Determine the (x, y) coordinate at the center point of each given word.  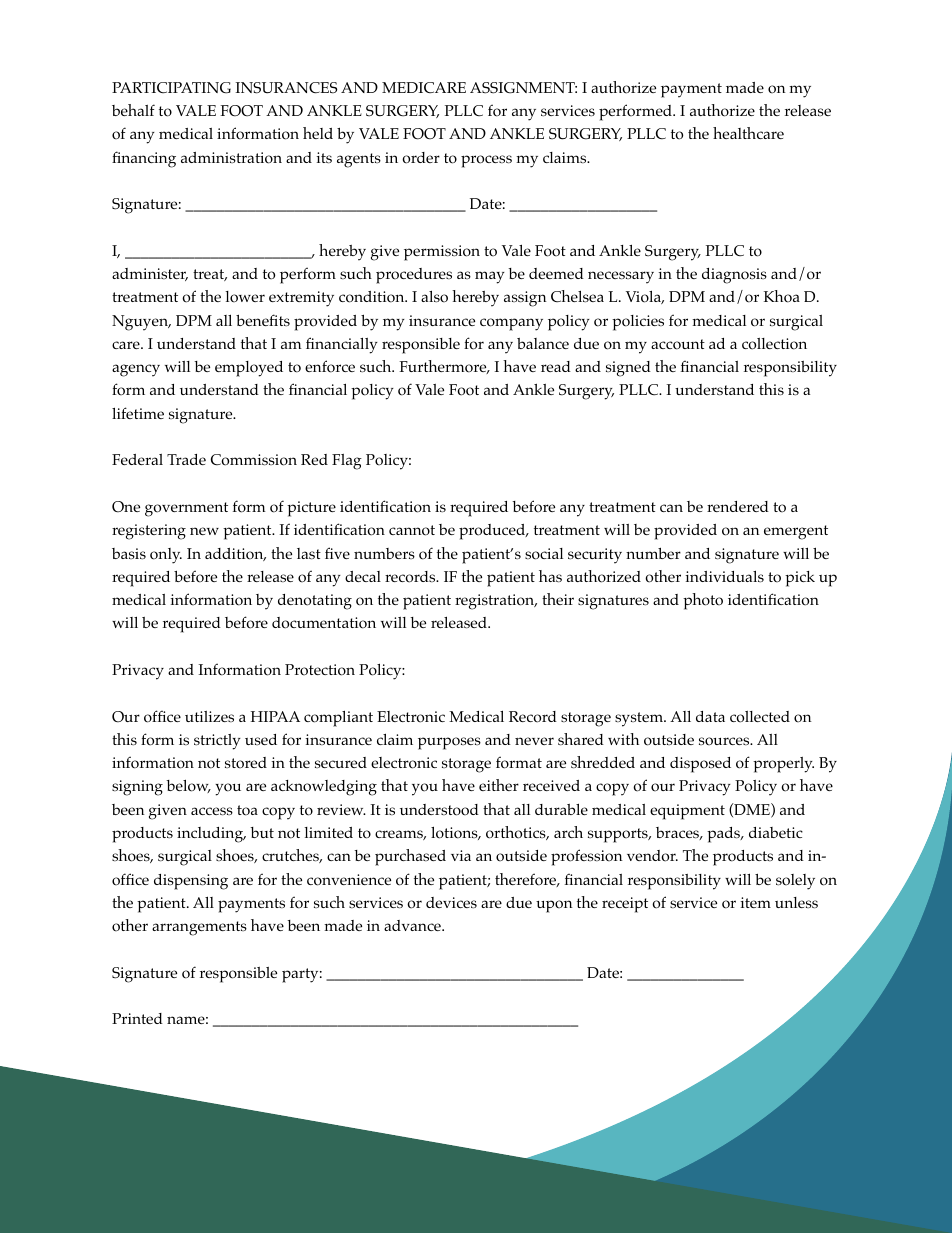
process (486, 161)
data (710, 716)
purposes (449, 743)
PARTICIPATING (171, 88)
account (678, 344)
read (556, 366)
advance (413, 925)
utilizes (209, 716)
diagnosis (734, 276)
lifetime (138, 413)
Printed (137, 1018)
